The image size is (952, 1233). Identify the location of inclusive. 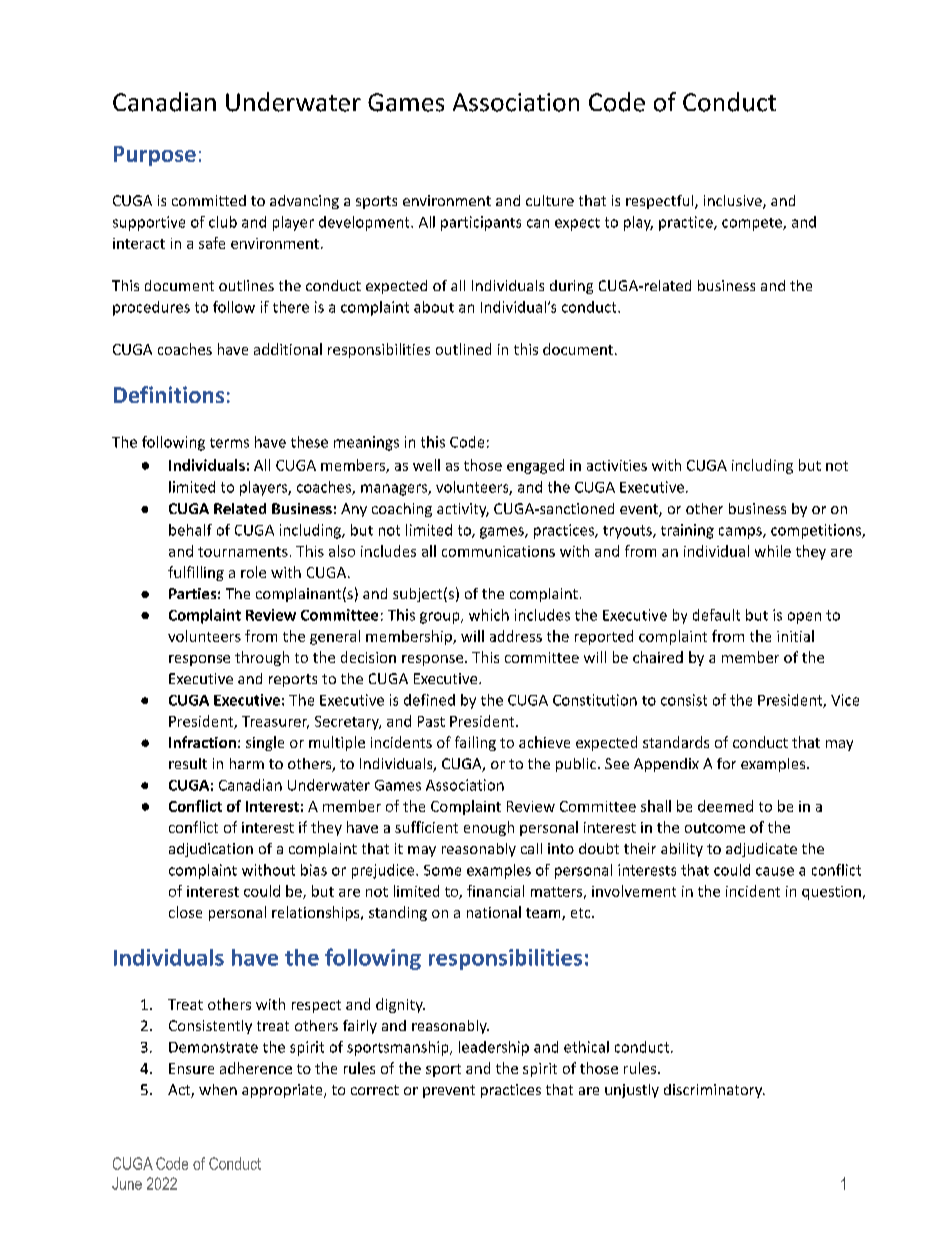
(734, 202).
